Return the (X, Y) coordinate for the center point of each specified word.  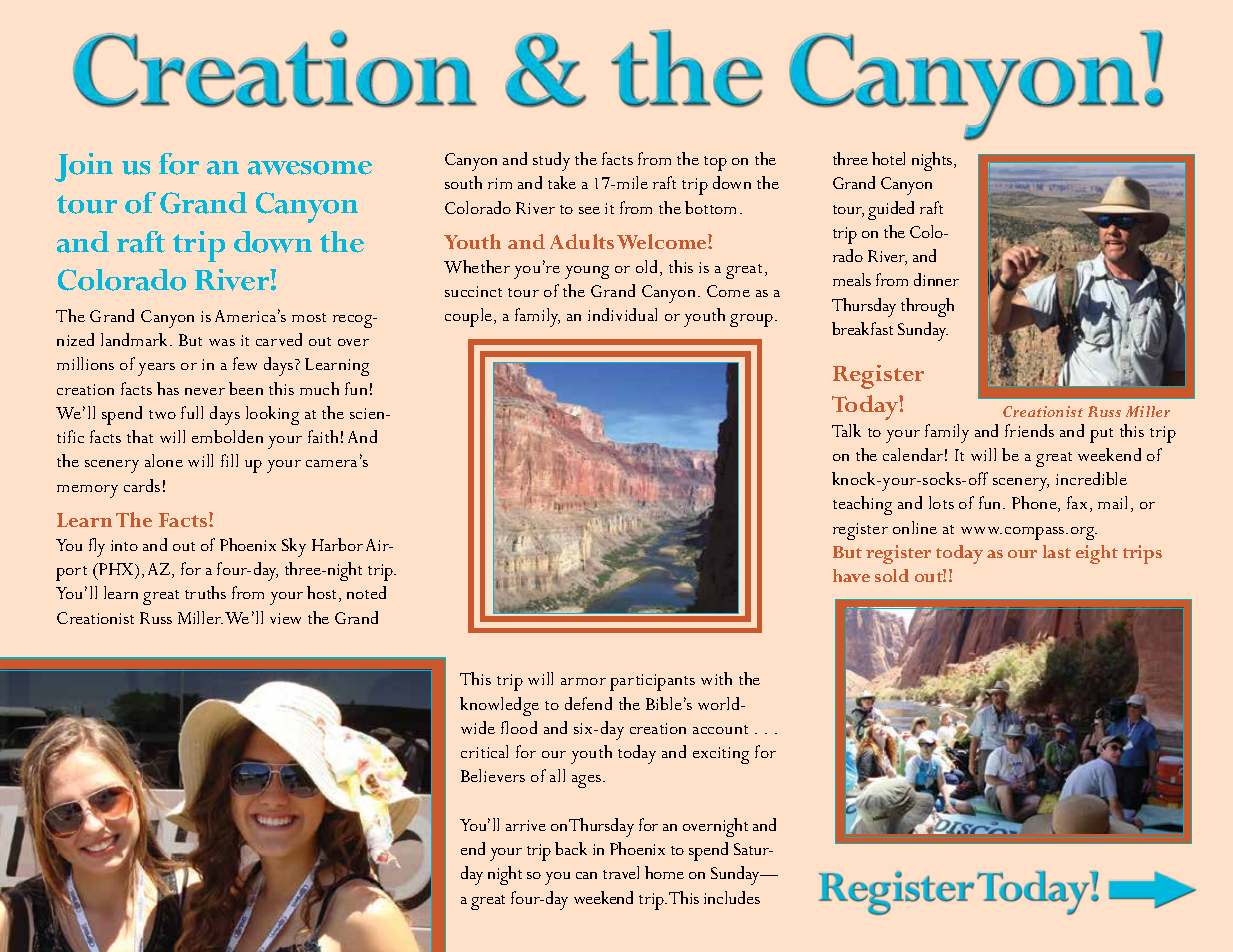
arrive (526, 825)
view (285, 618)
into (124, 545)
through (927, 307)
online (915, 527)
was (222, 342)
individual (622, 314)
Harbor (337, 544)
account (720, 729)
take (562, 182)
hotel (888, 158)
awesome (310, 168)
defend (588, 703)
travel (621, 872)
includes (732, 897)
